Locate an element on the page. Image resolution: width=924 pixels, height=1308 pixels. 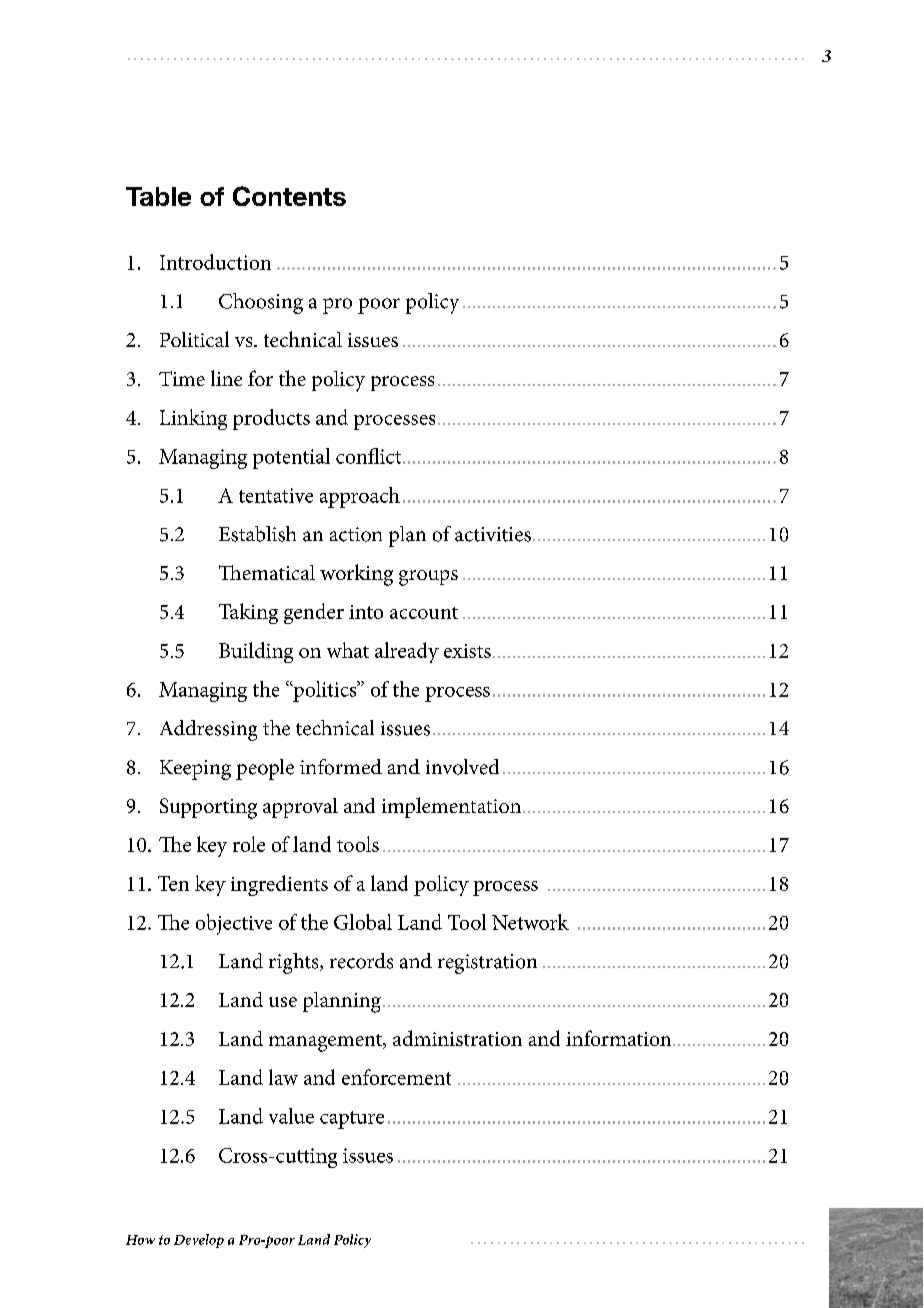
Table is located at coordinates (158, 196).
